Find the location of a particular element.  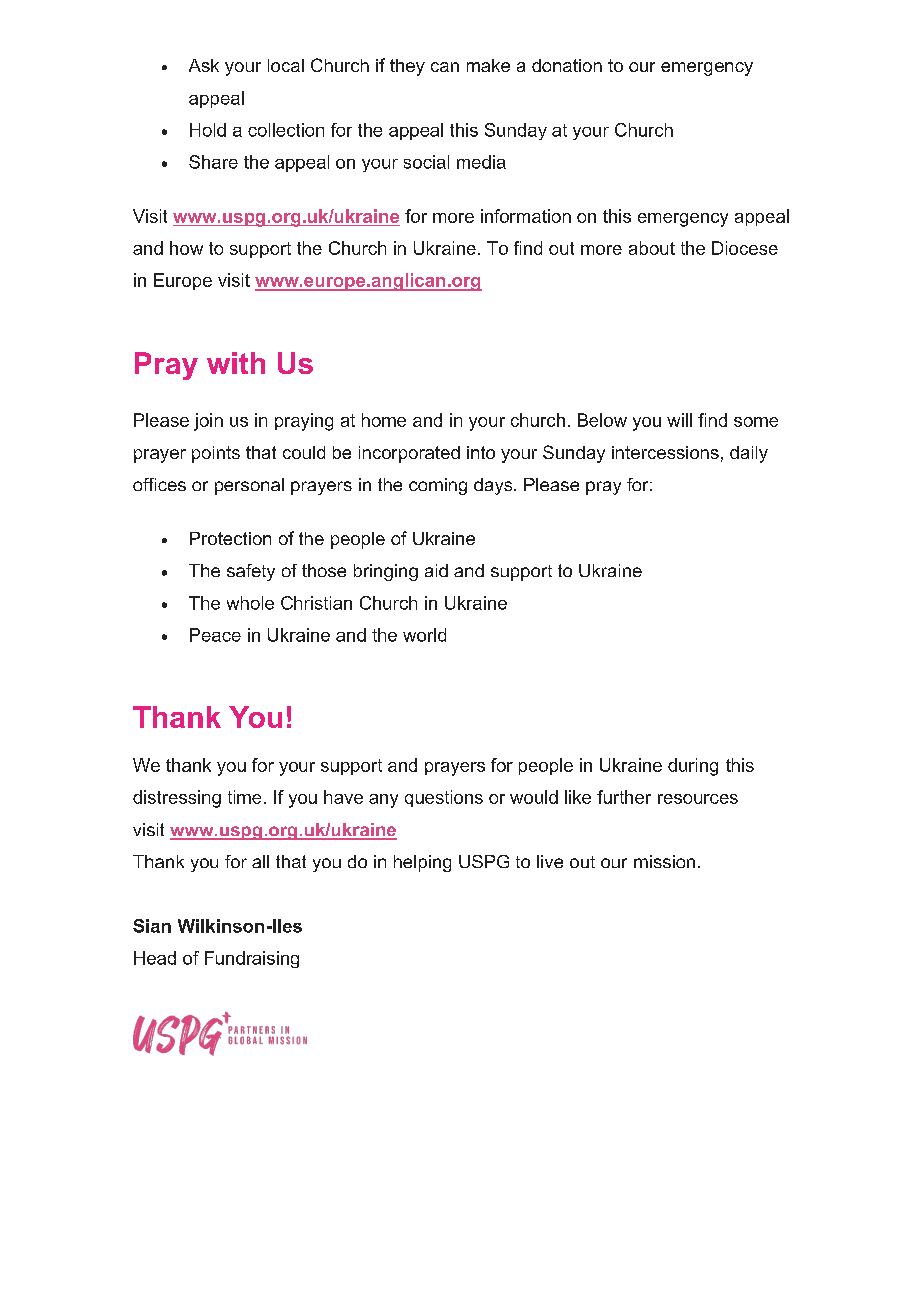

about is located at coordinates (652, 248).
